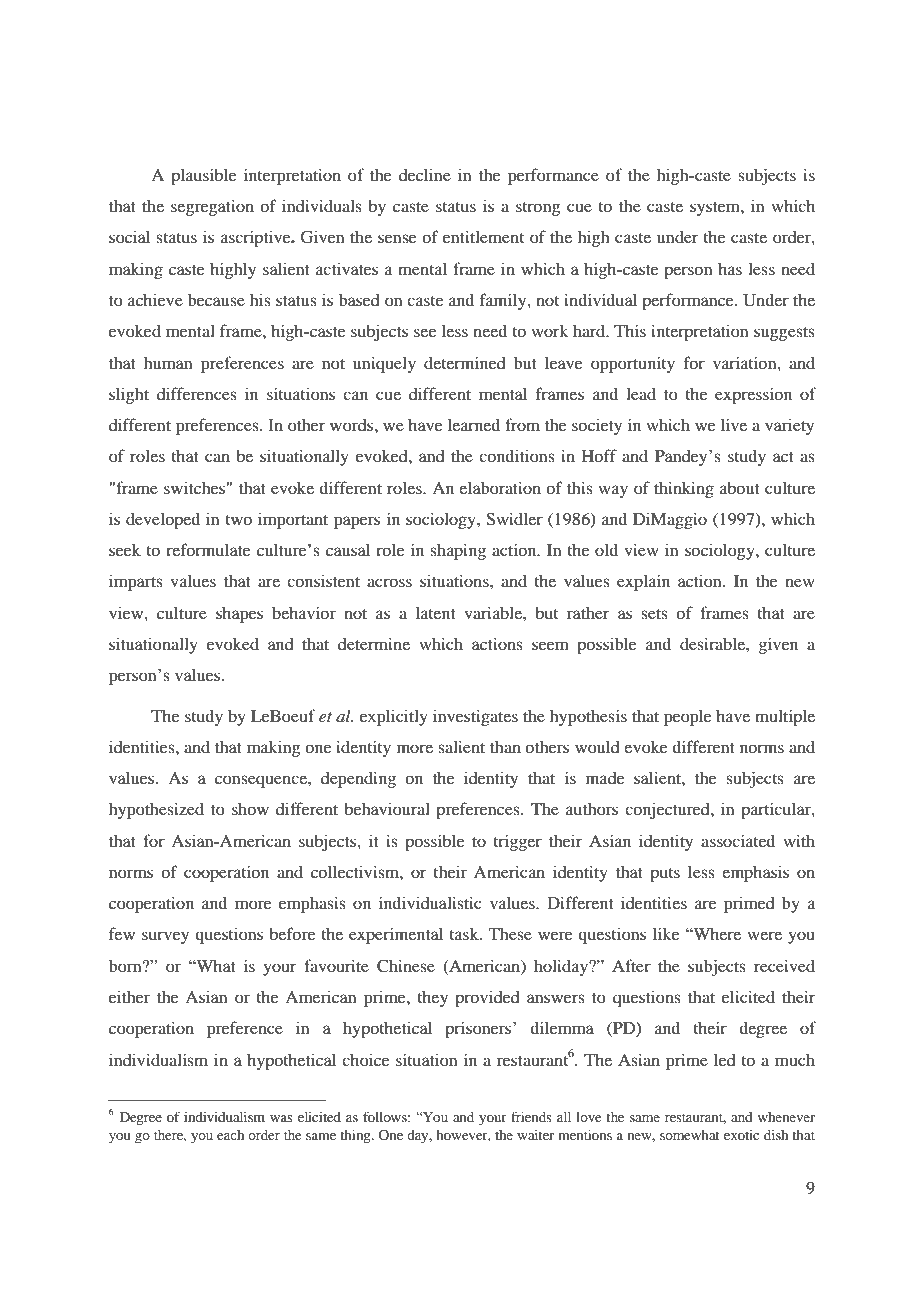 The height and width of the image is (1308, 924). I want to click on conjectured, so click(668, 810).
